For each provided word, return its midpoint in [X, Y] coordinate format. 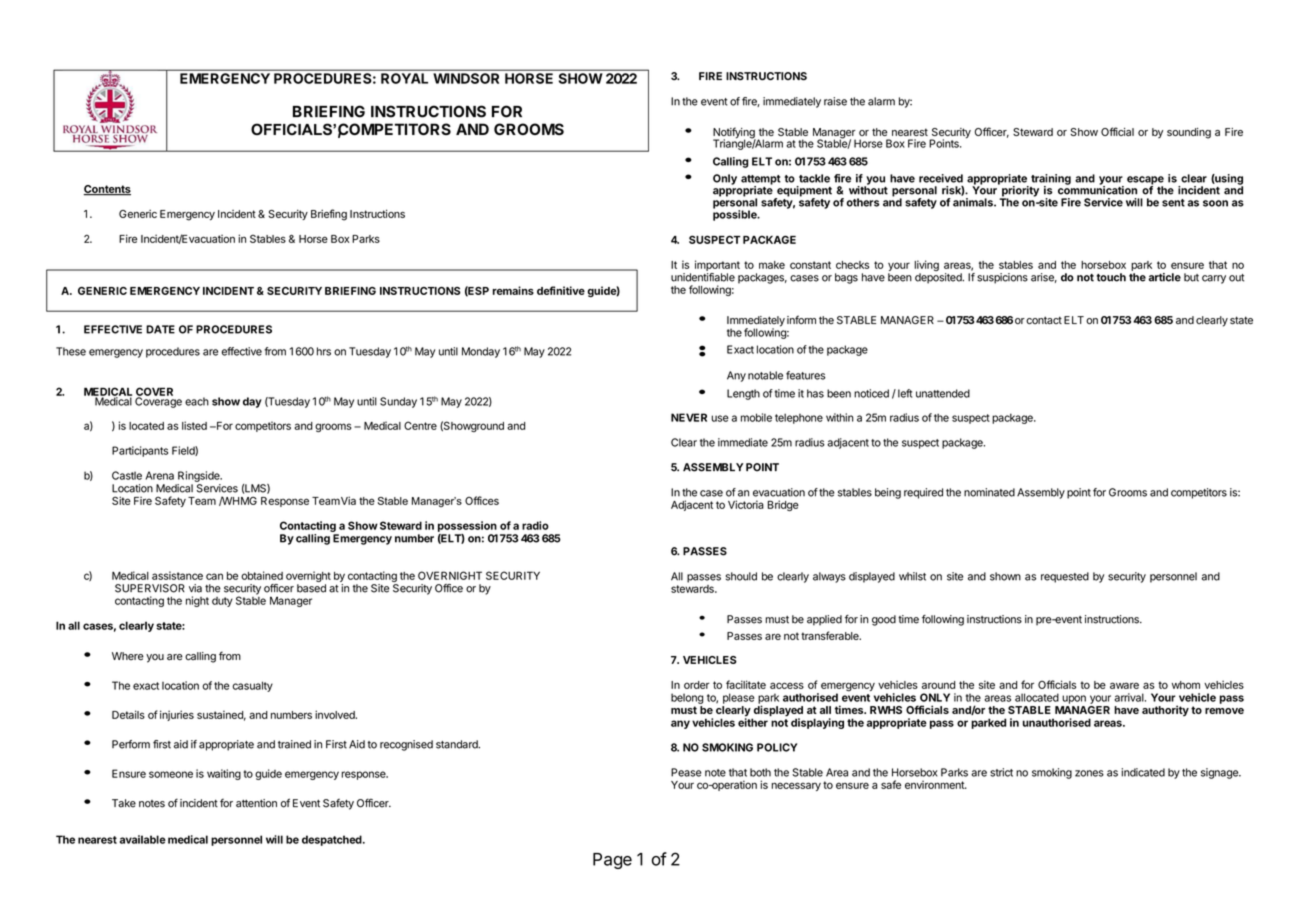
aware [1124, 685]
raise [835, 101]
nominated [989, 492]
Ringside [200, 476]
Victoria [746, 504]
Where [128, 656]
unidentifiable [703, 277]
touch [1111, 277]
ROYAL [404, 78]
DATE [160, 329]
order [697, 685]
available [143, 839]
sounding [1189, 133]
